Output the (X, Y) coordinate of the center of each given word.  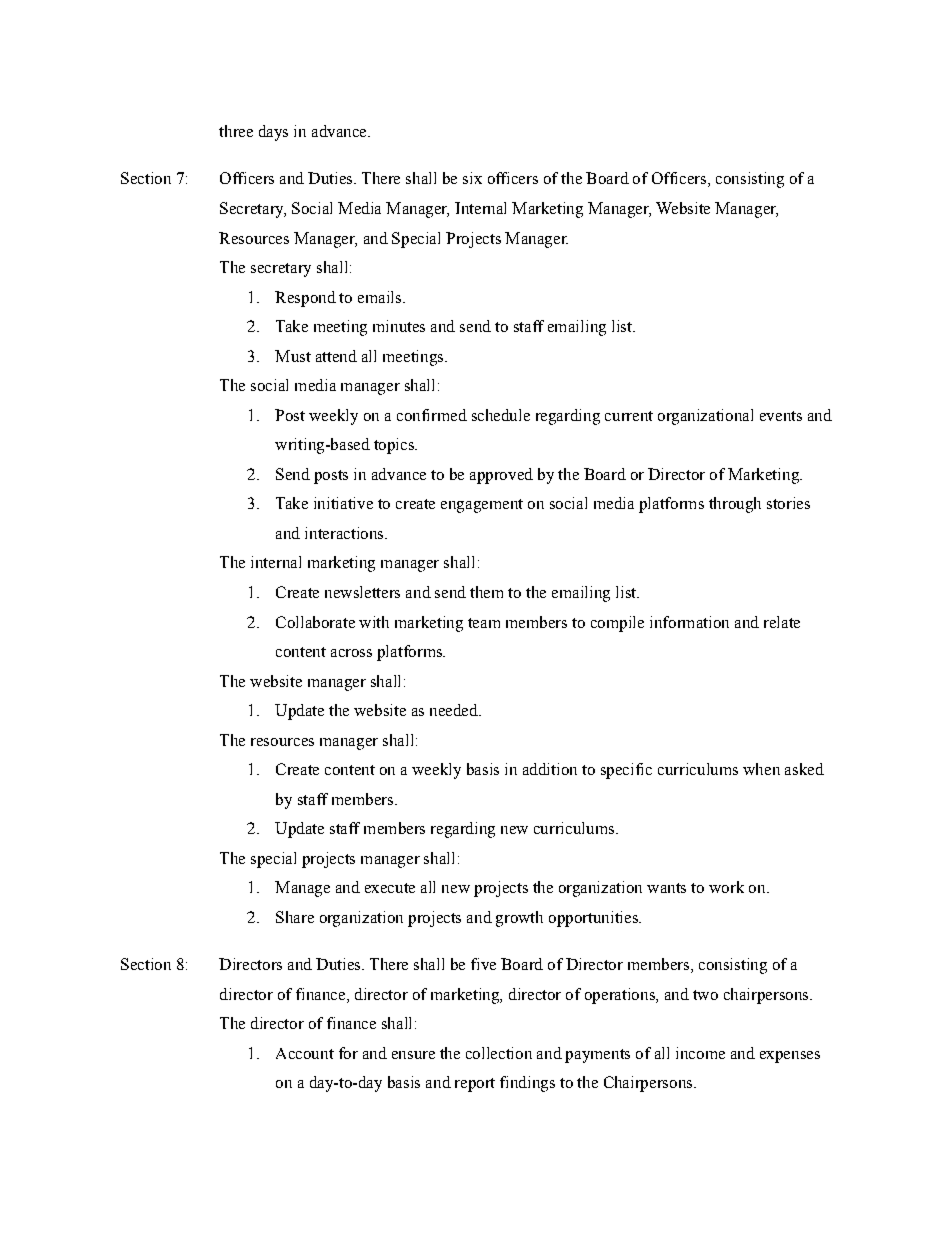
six (472, 178)
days (273, 133)
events (781, 416)
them (486, 592)
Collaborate (315, 622)
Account (305, 1053)
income (700, 1053)
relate (782, 622)
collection (499, 1053)
